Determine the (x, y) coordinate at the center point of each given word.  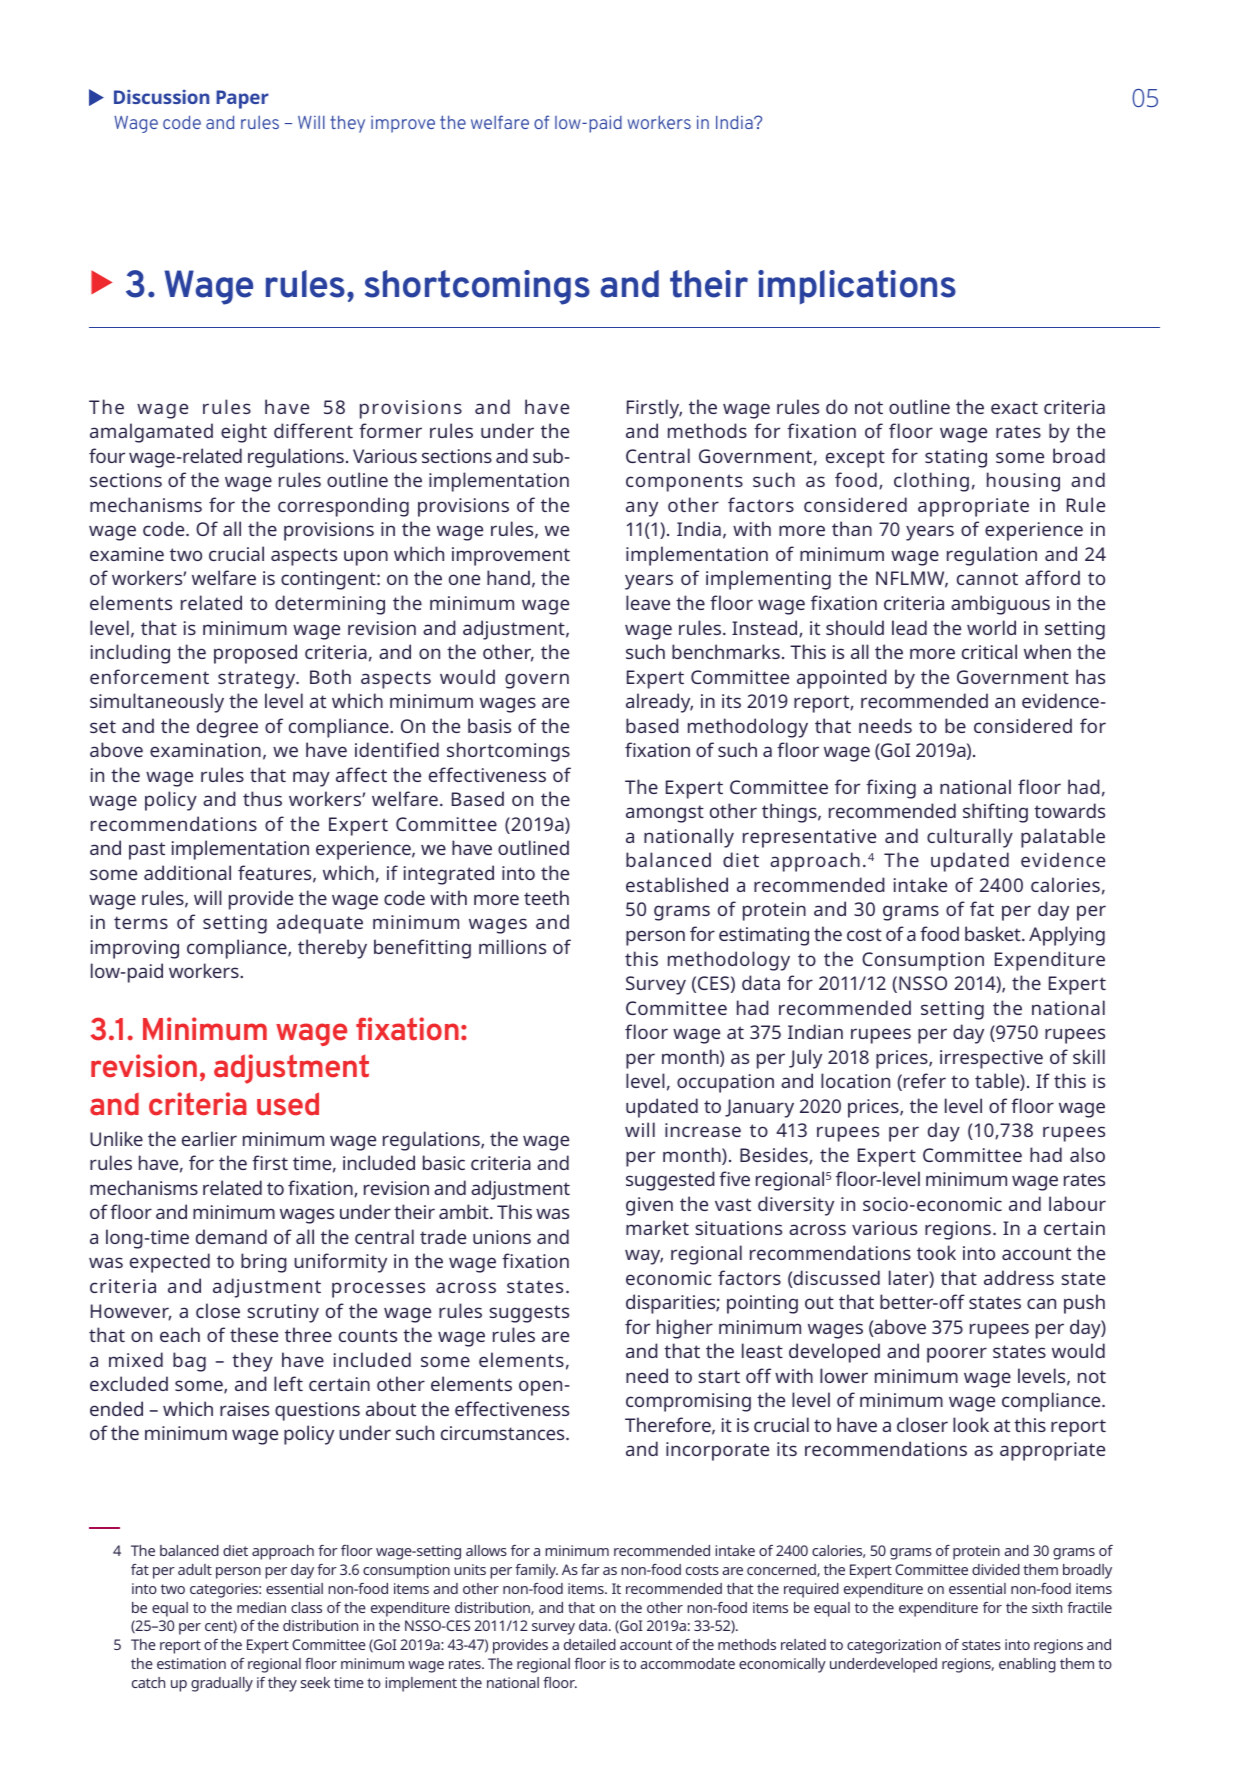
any (642, 509)
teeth (546, 897)
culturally (970, 838)
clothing (931, 482)
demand (231, 1236)
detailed (590, 1644)
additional (187, 872)
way (644, 1257)
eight (244, 433)
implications (857, 287)
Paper (242, 99)
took (936, 1252)
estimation (191, 1663)
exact (1014, 407)
